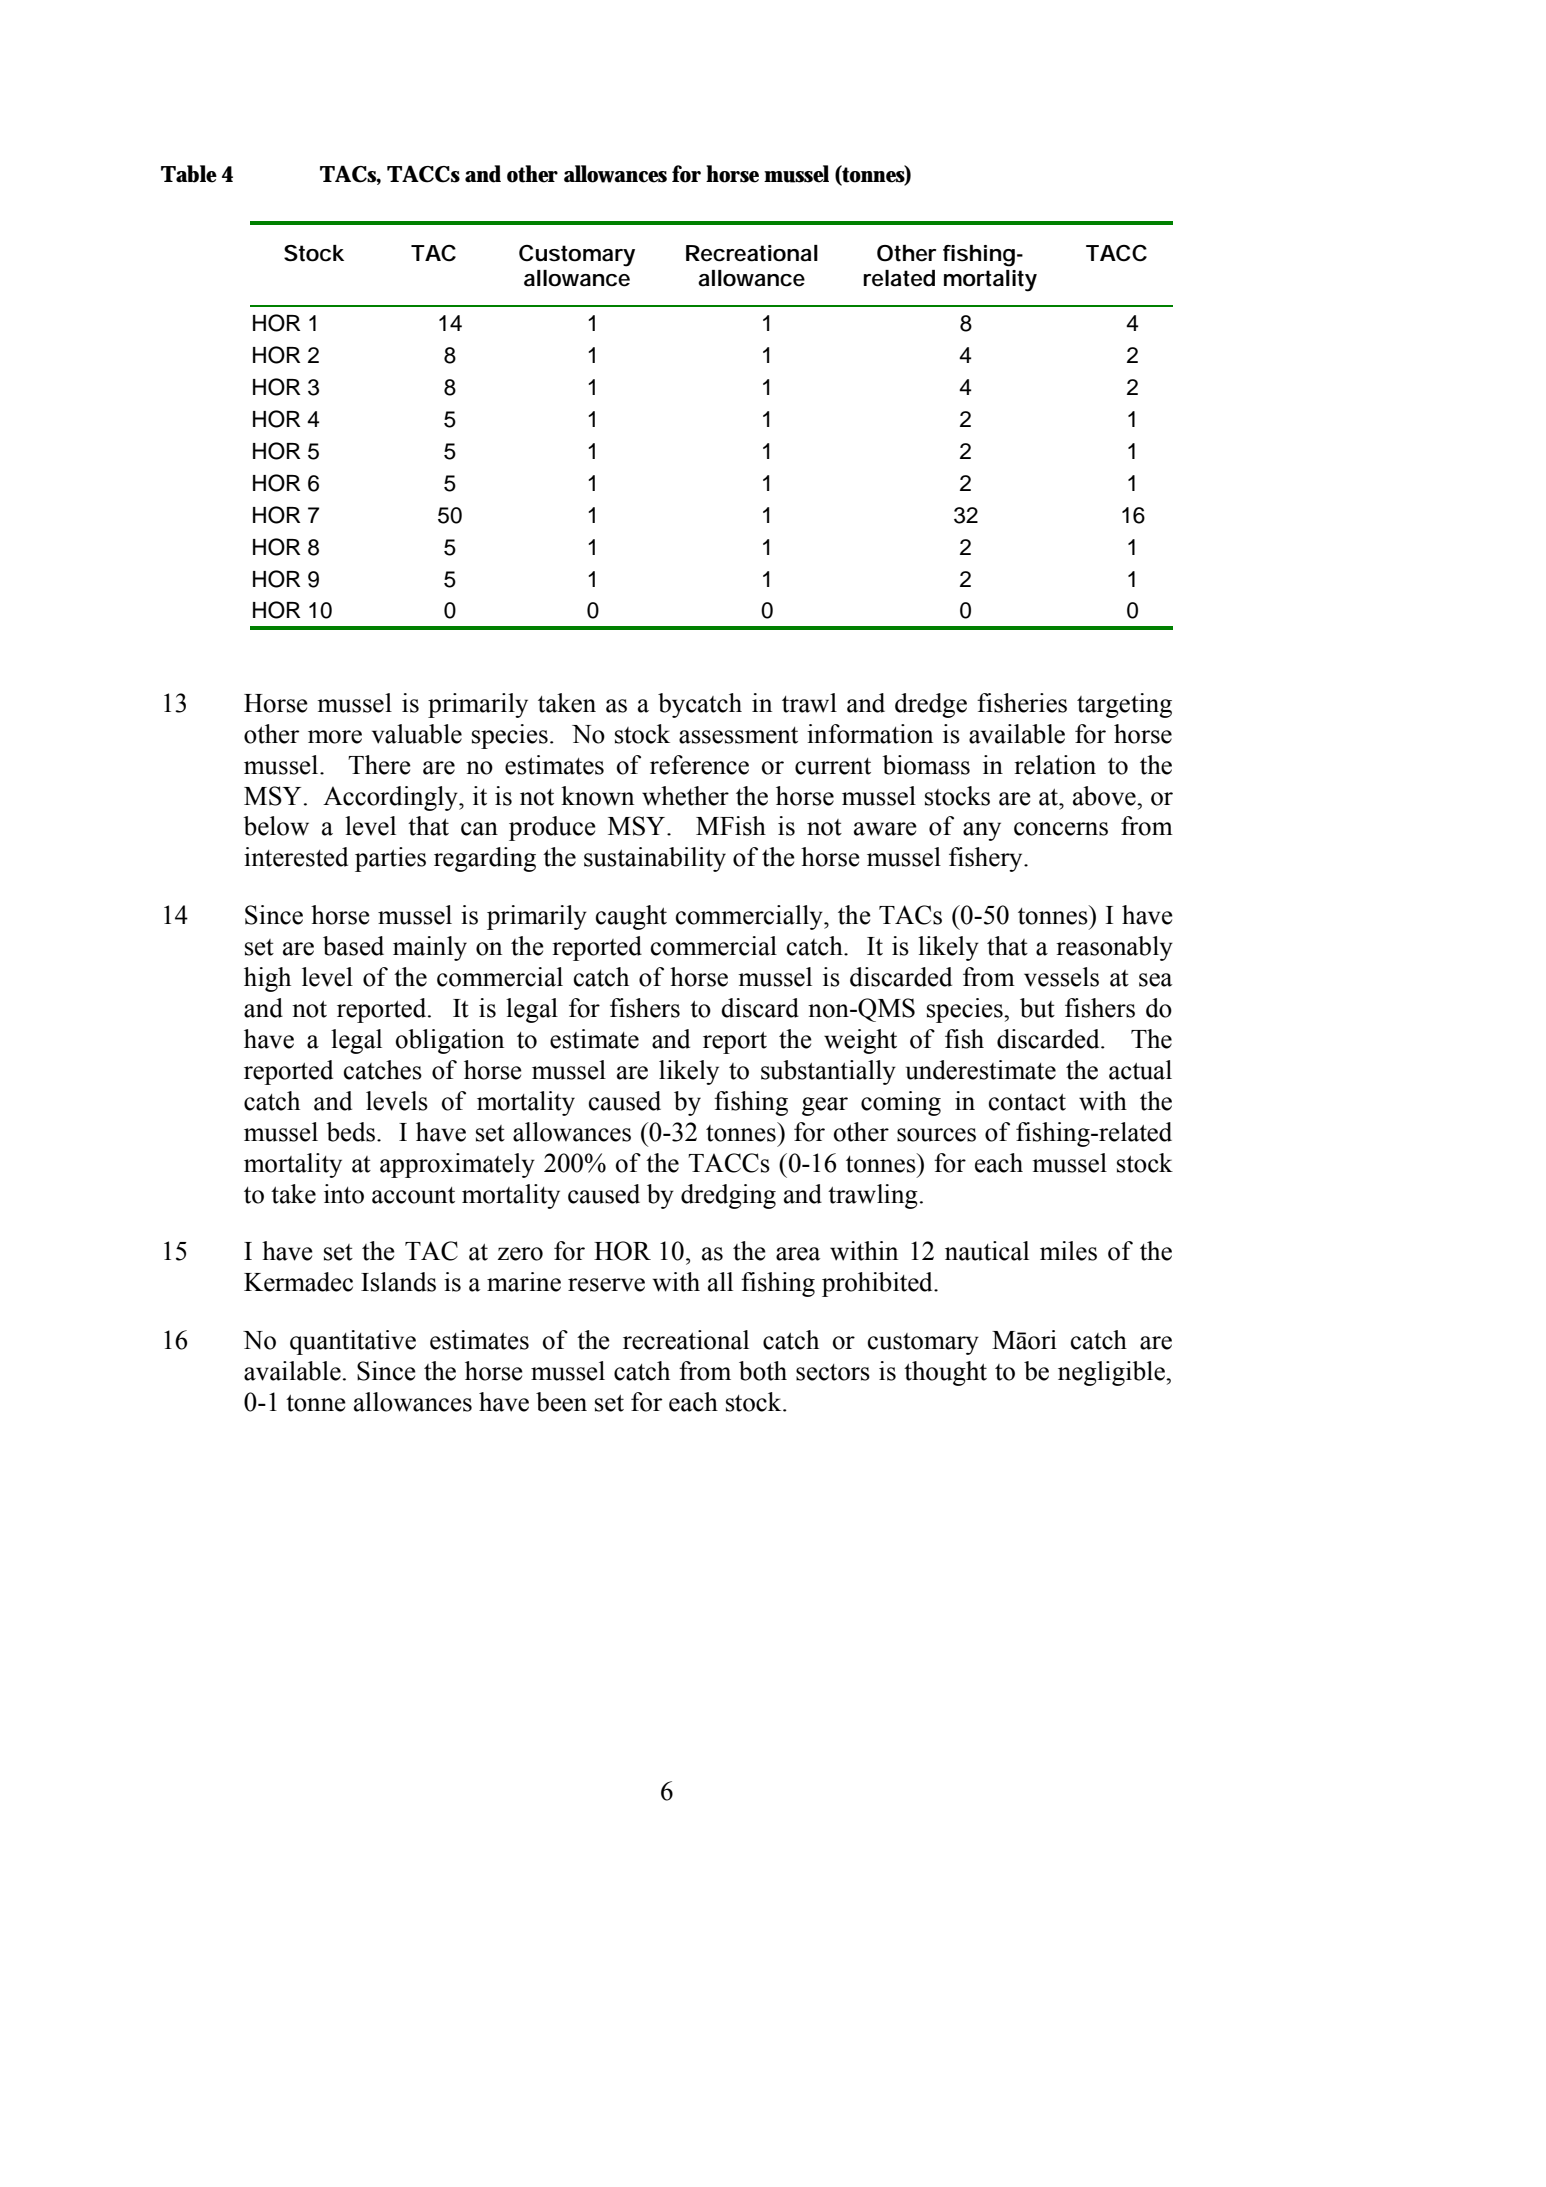  Describe the element at coordinates (1124, 705) in the screenshot. I see `targeting` at that location.
